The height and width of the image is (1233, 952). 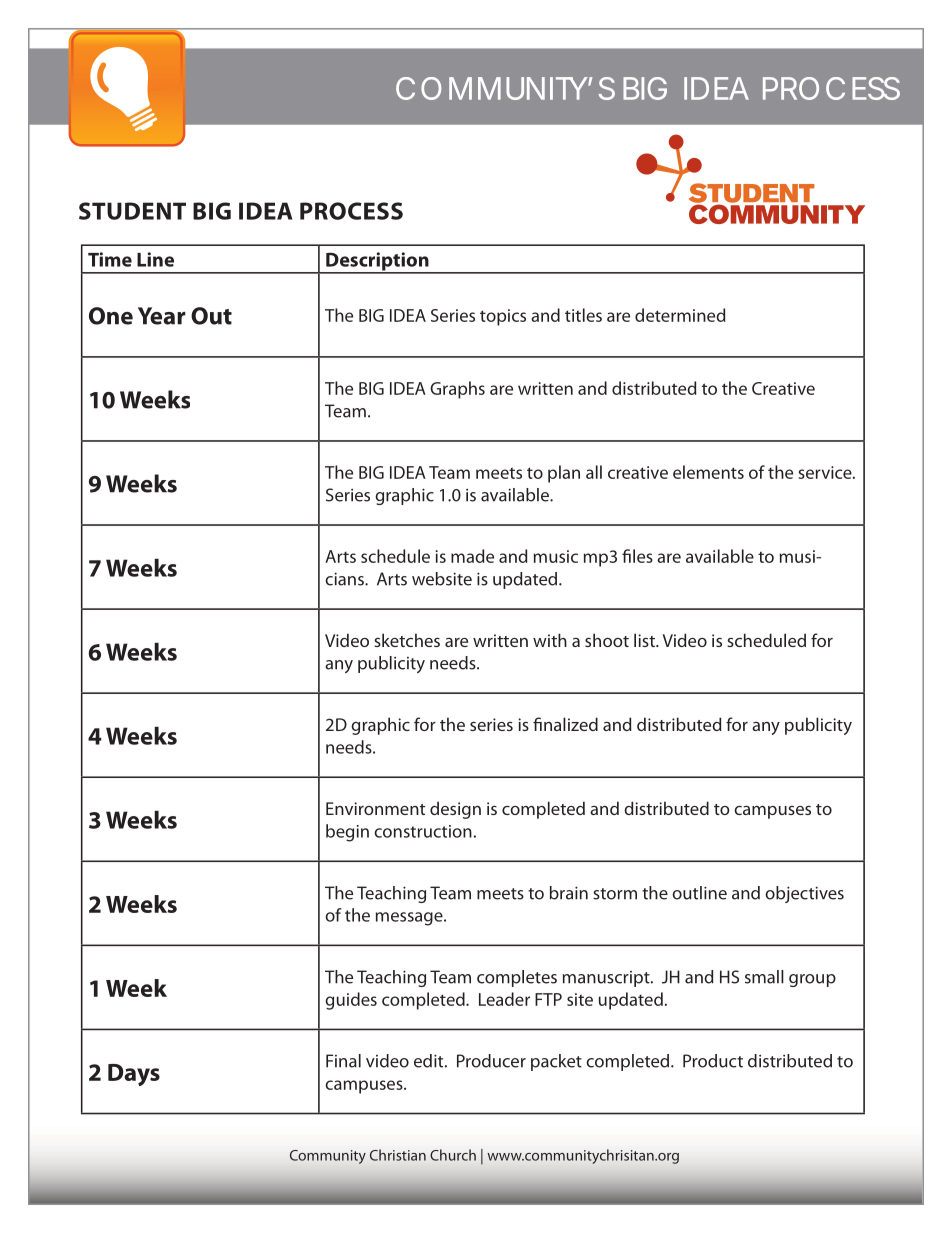 I want to click on begin, so click(x=347, y=833).
